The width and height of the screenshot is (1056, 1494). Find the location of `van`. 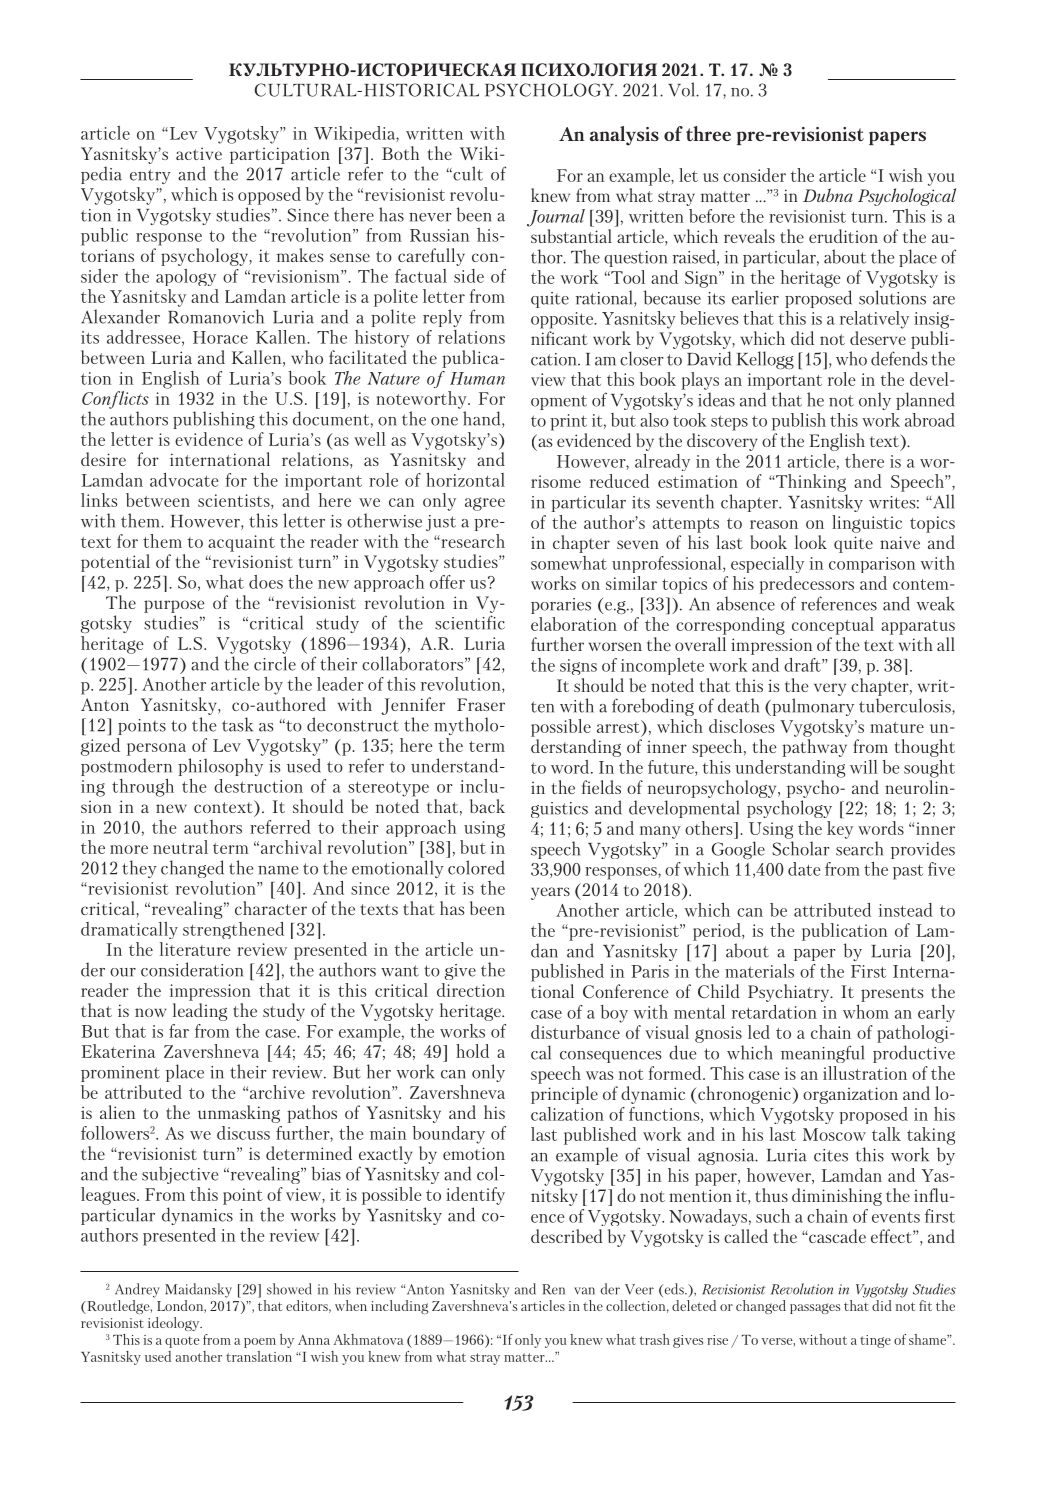

van is located at coordinates (584, 1291).
